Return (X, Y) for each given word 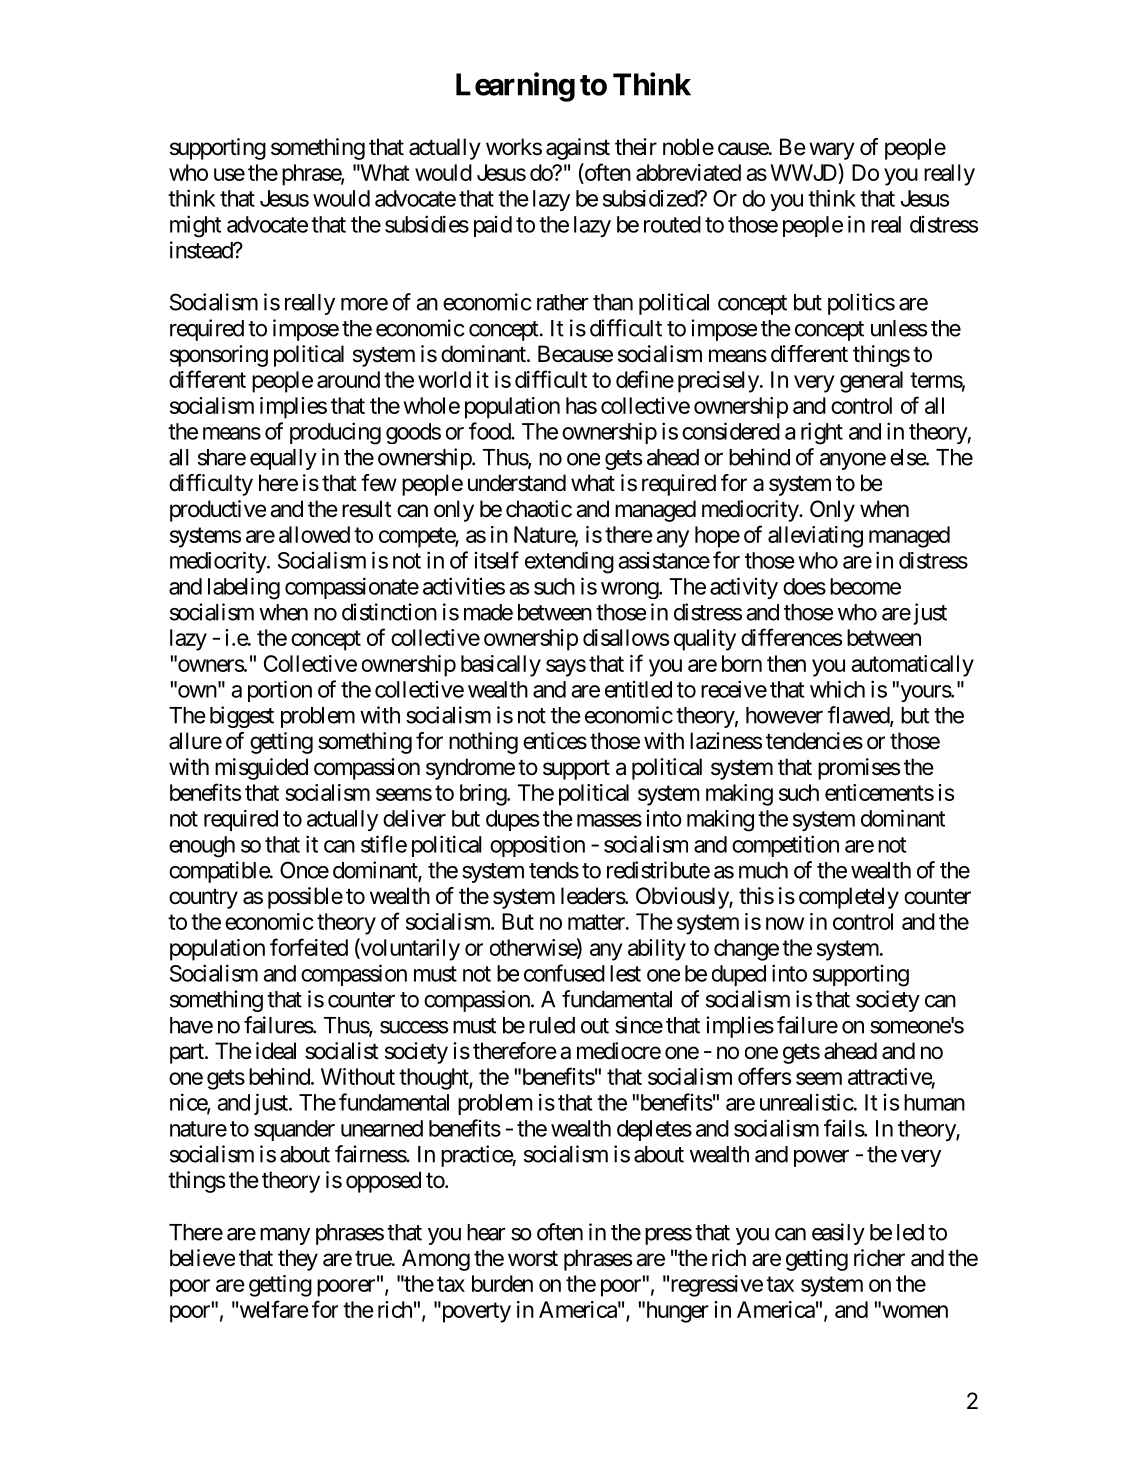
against (578, 149)
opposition (537, 846)
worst (533, 1259)
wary (832, 151)
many (285, 1236)
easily (838, 1234)
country (203, 899)
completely (849, 898)
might (195, 226)
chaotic (539, 509)
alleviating (815, 537)
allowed (314, 534)
